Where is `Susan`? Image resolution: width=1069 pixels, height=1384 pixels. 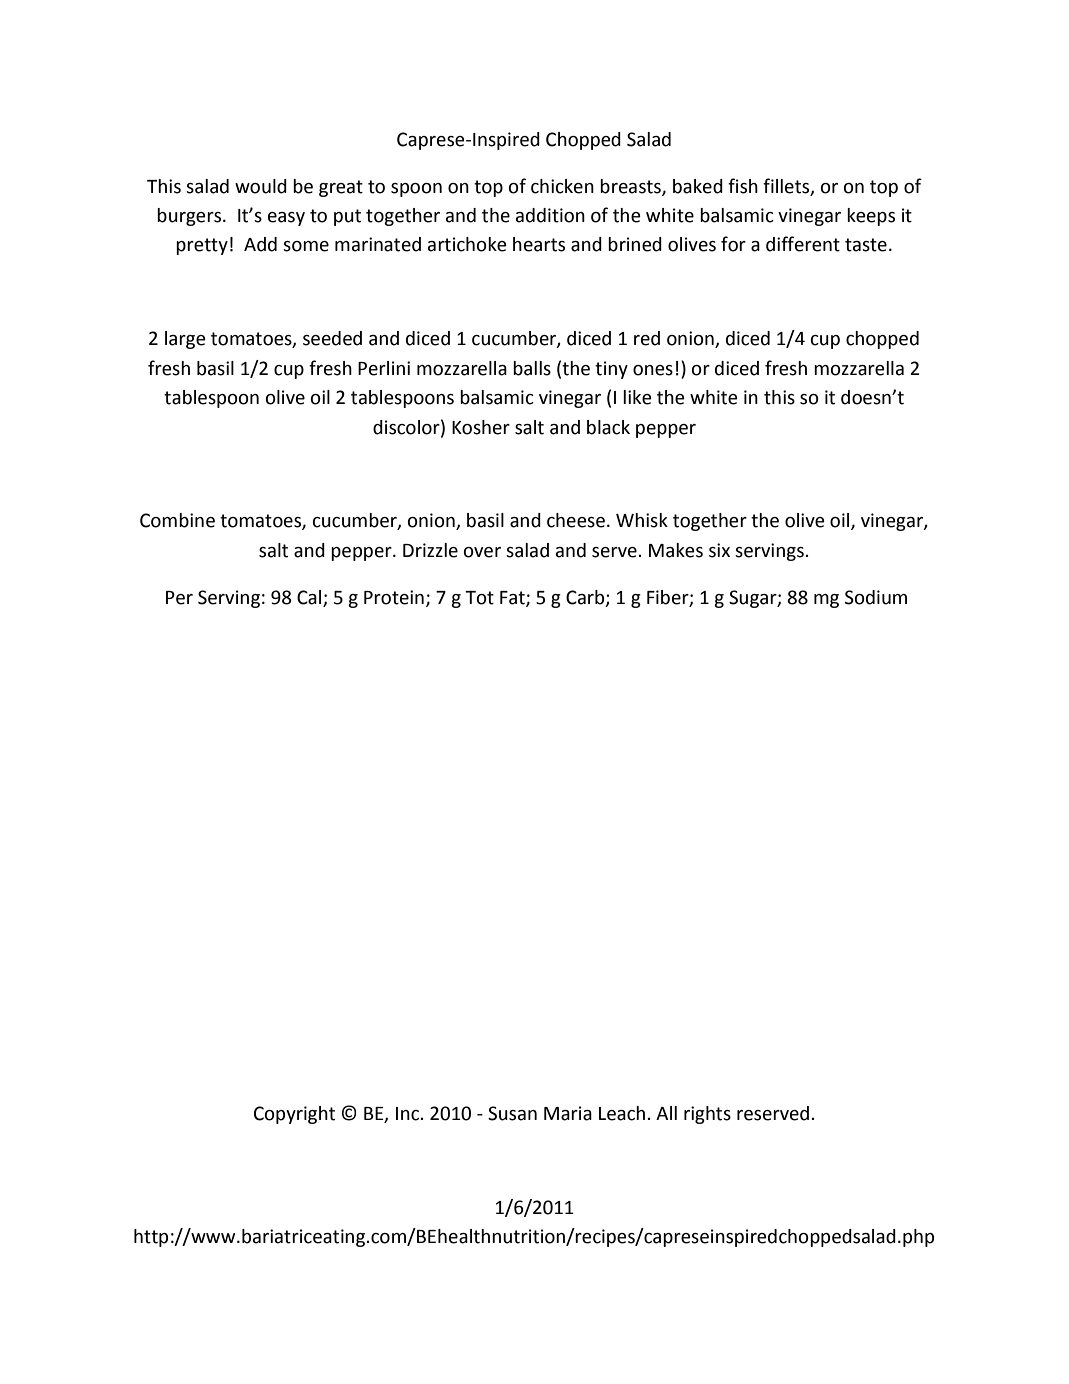
Susan is located at coordinates (512, 1113).
